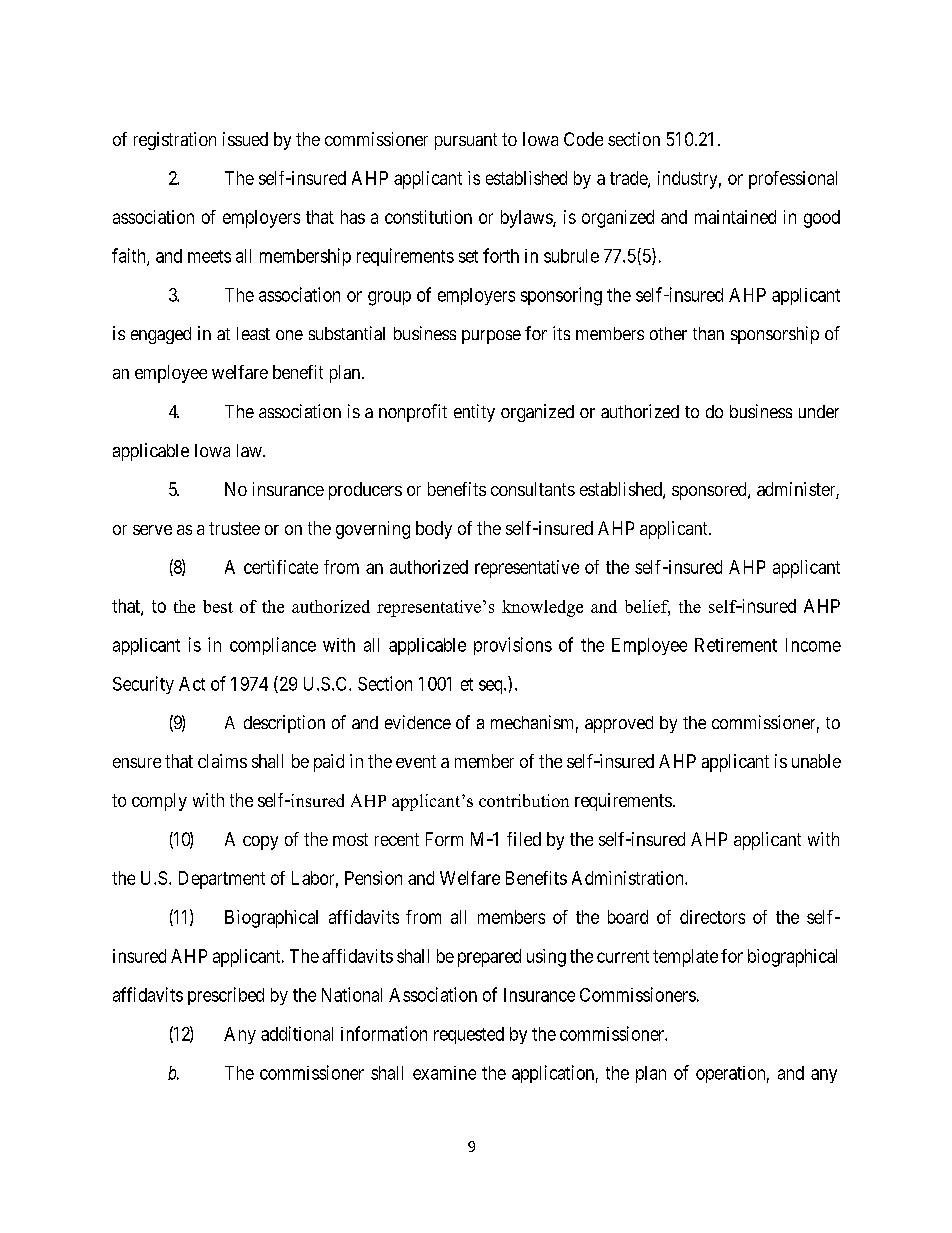  I want to click on issued, so click(245, 139).
